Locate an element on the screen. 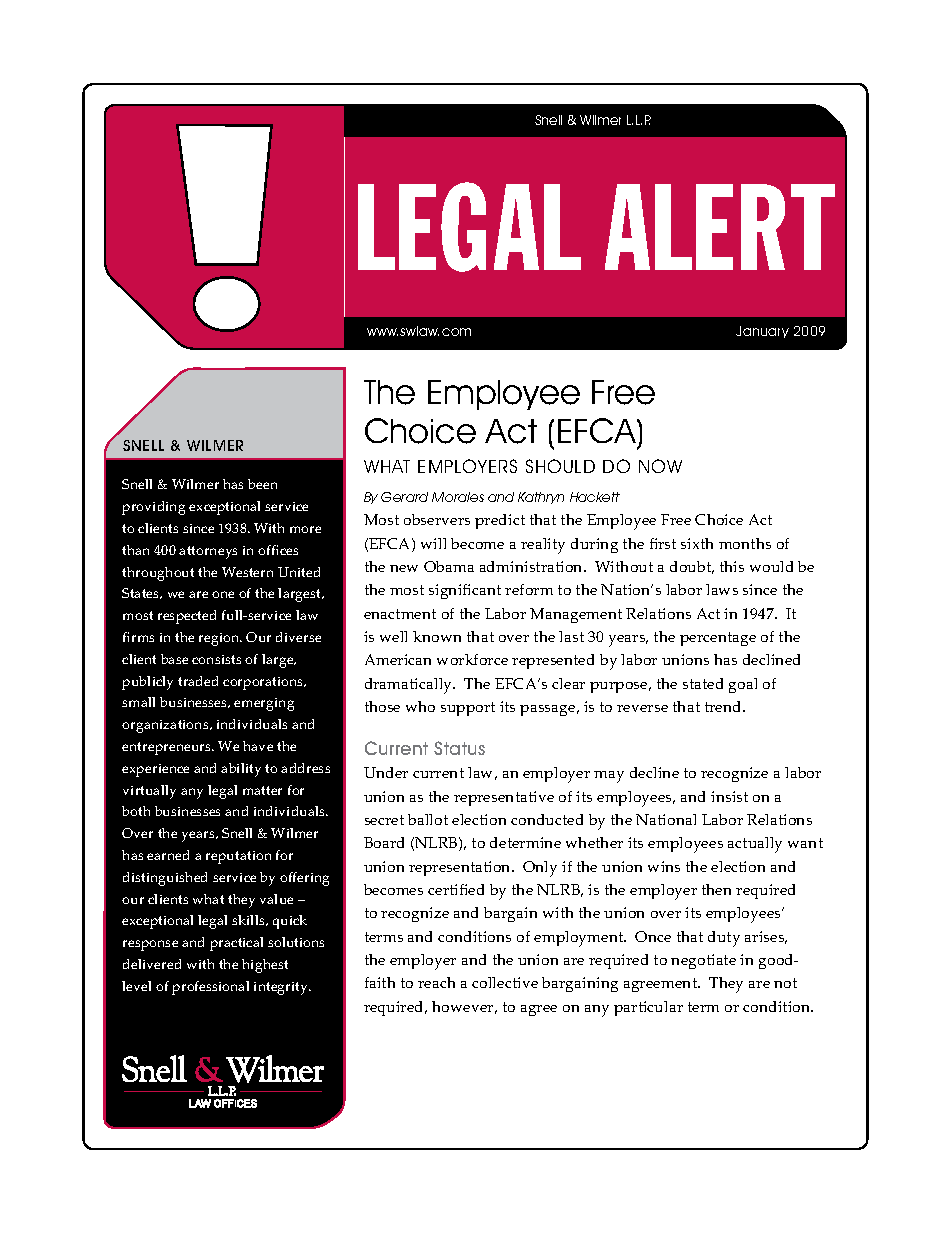 The image size is (952, 1233). respected is located at coordinates (187, 617).
